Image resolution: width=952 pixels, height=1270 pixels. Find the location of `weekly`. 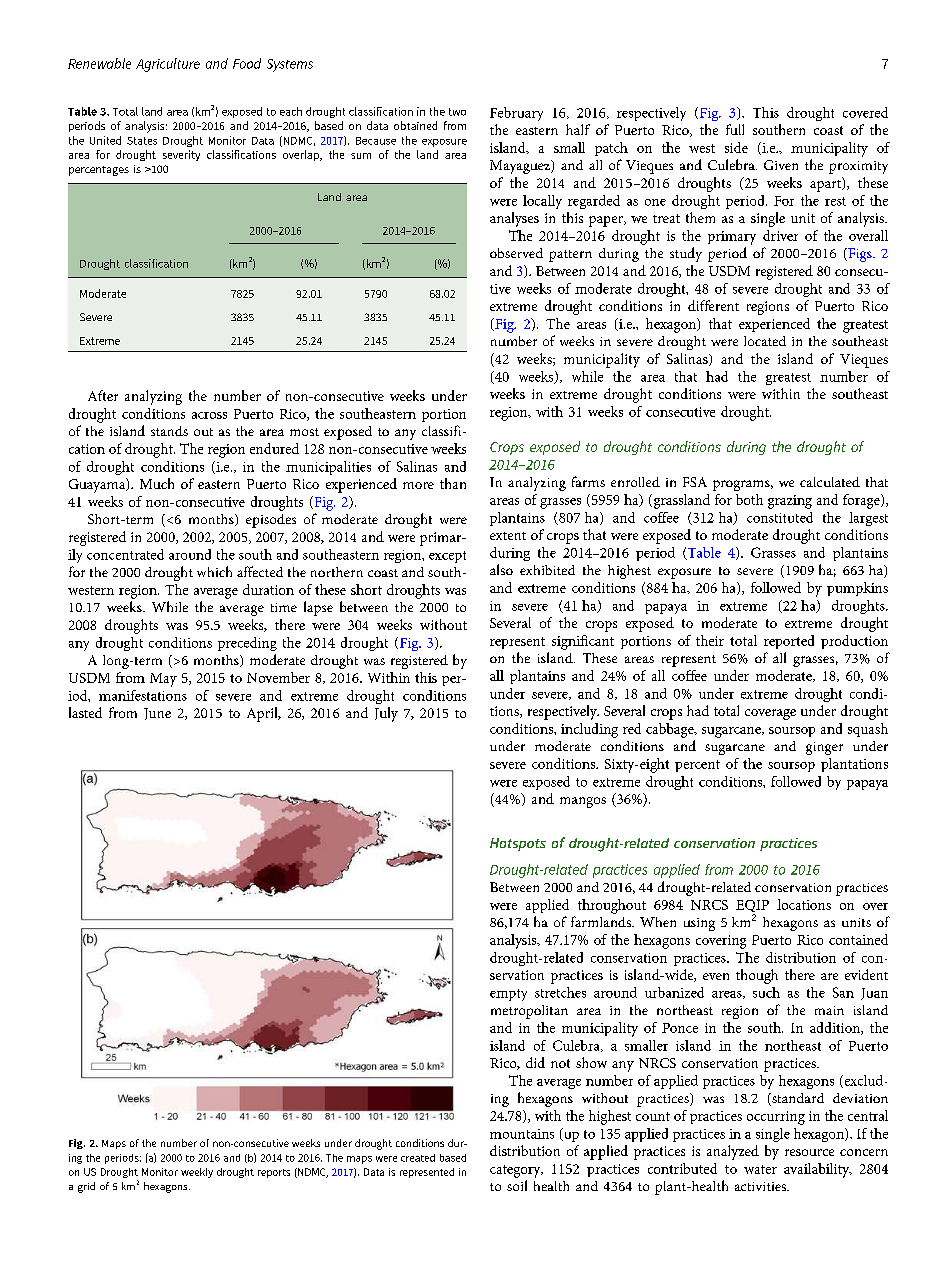

weekly is located at coordinates (197, 1173).
